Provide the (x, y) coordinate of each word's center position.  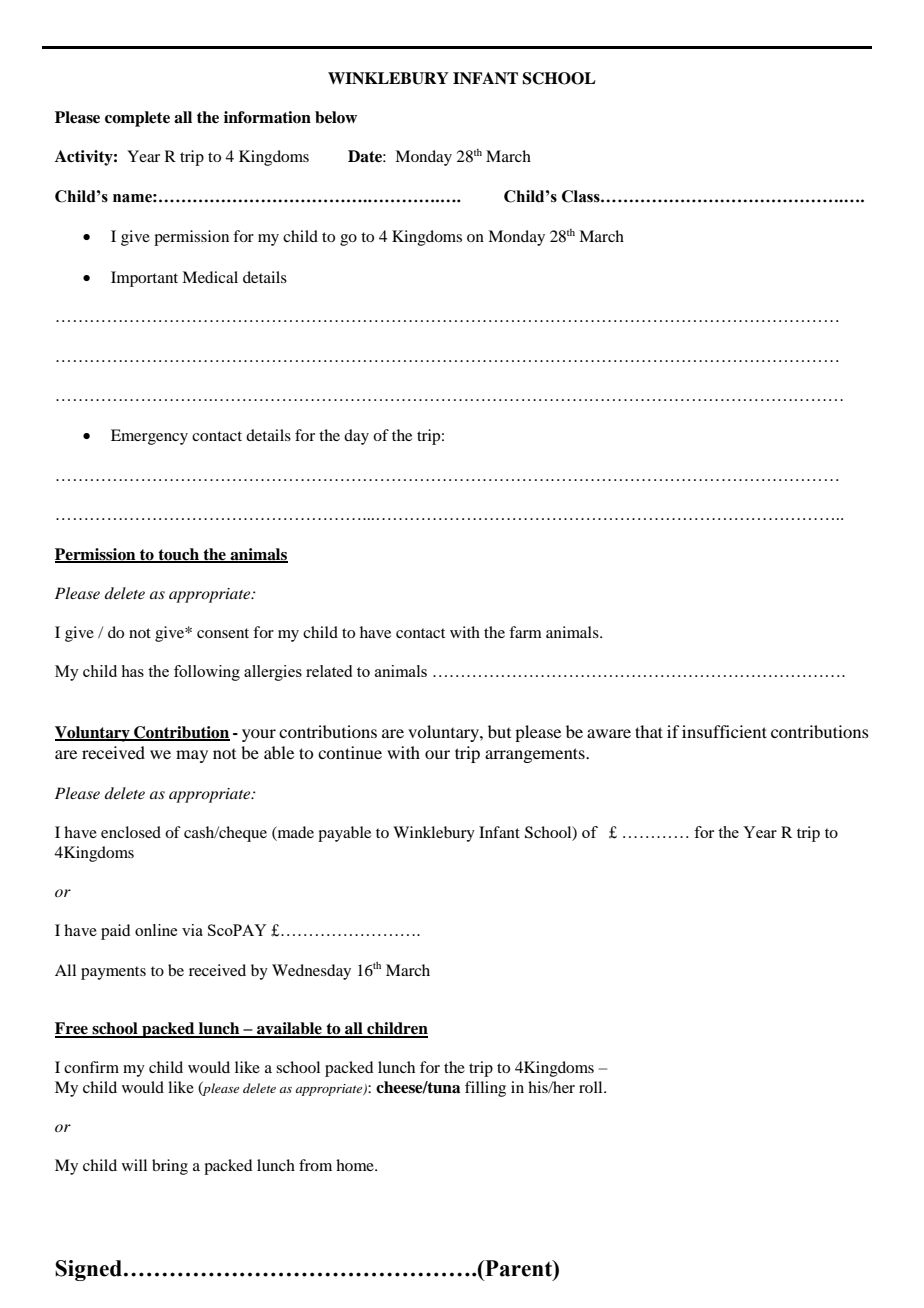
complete (137, 119)
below (336, 117)
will (134, 1165)
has (132, 671)
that (649, 731)
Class (582, 196)
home (356, 1165)
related (329, 671)
